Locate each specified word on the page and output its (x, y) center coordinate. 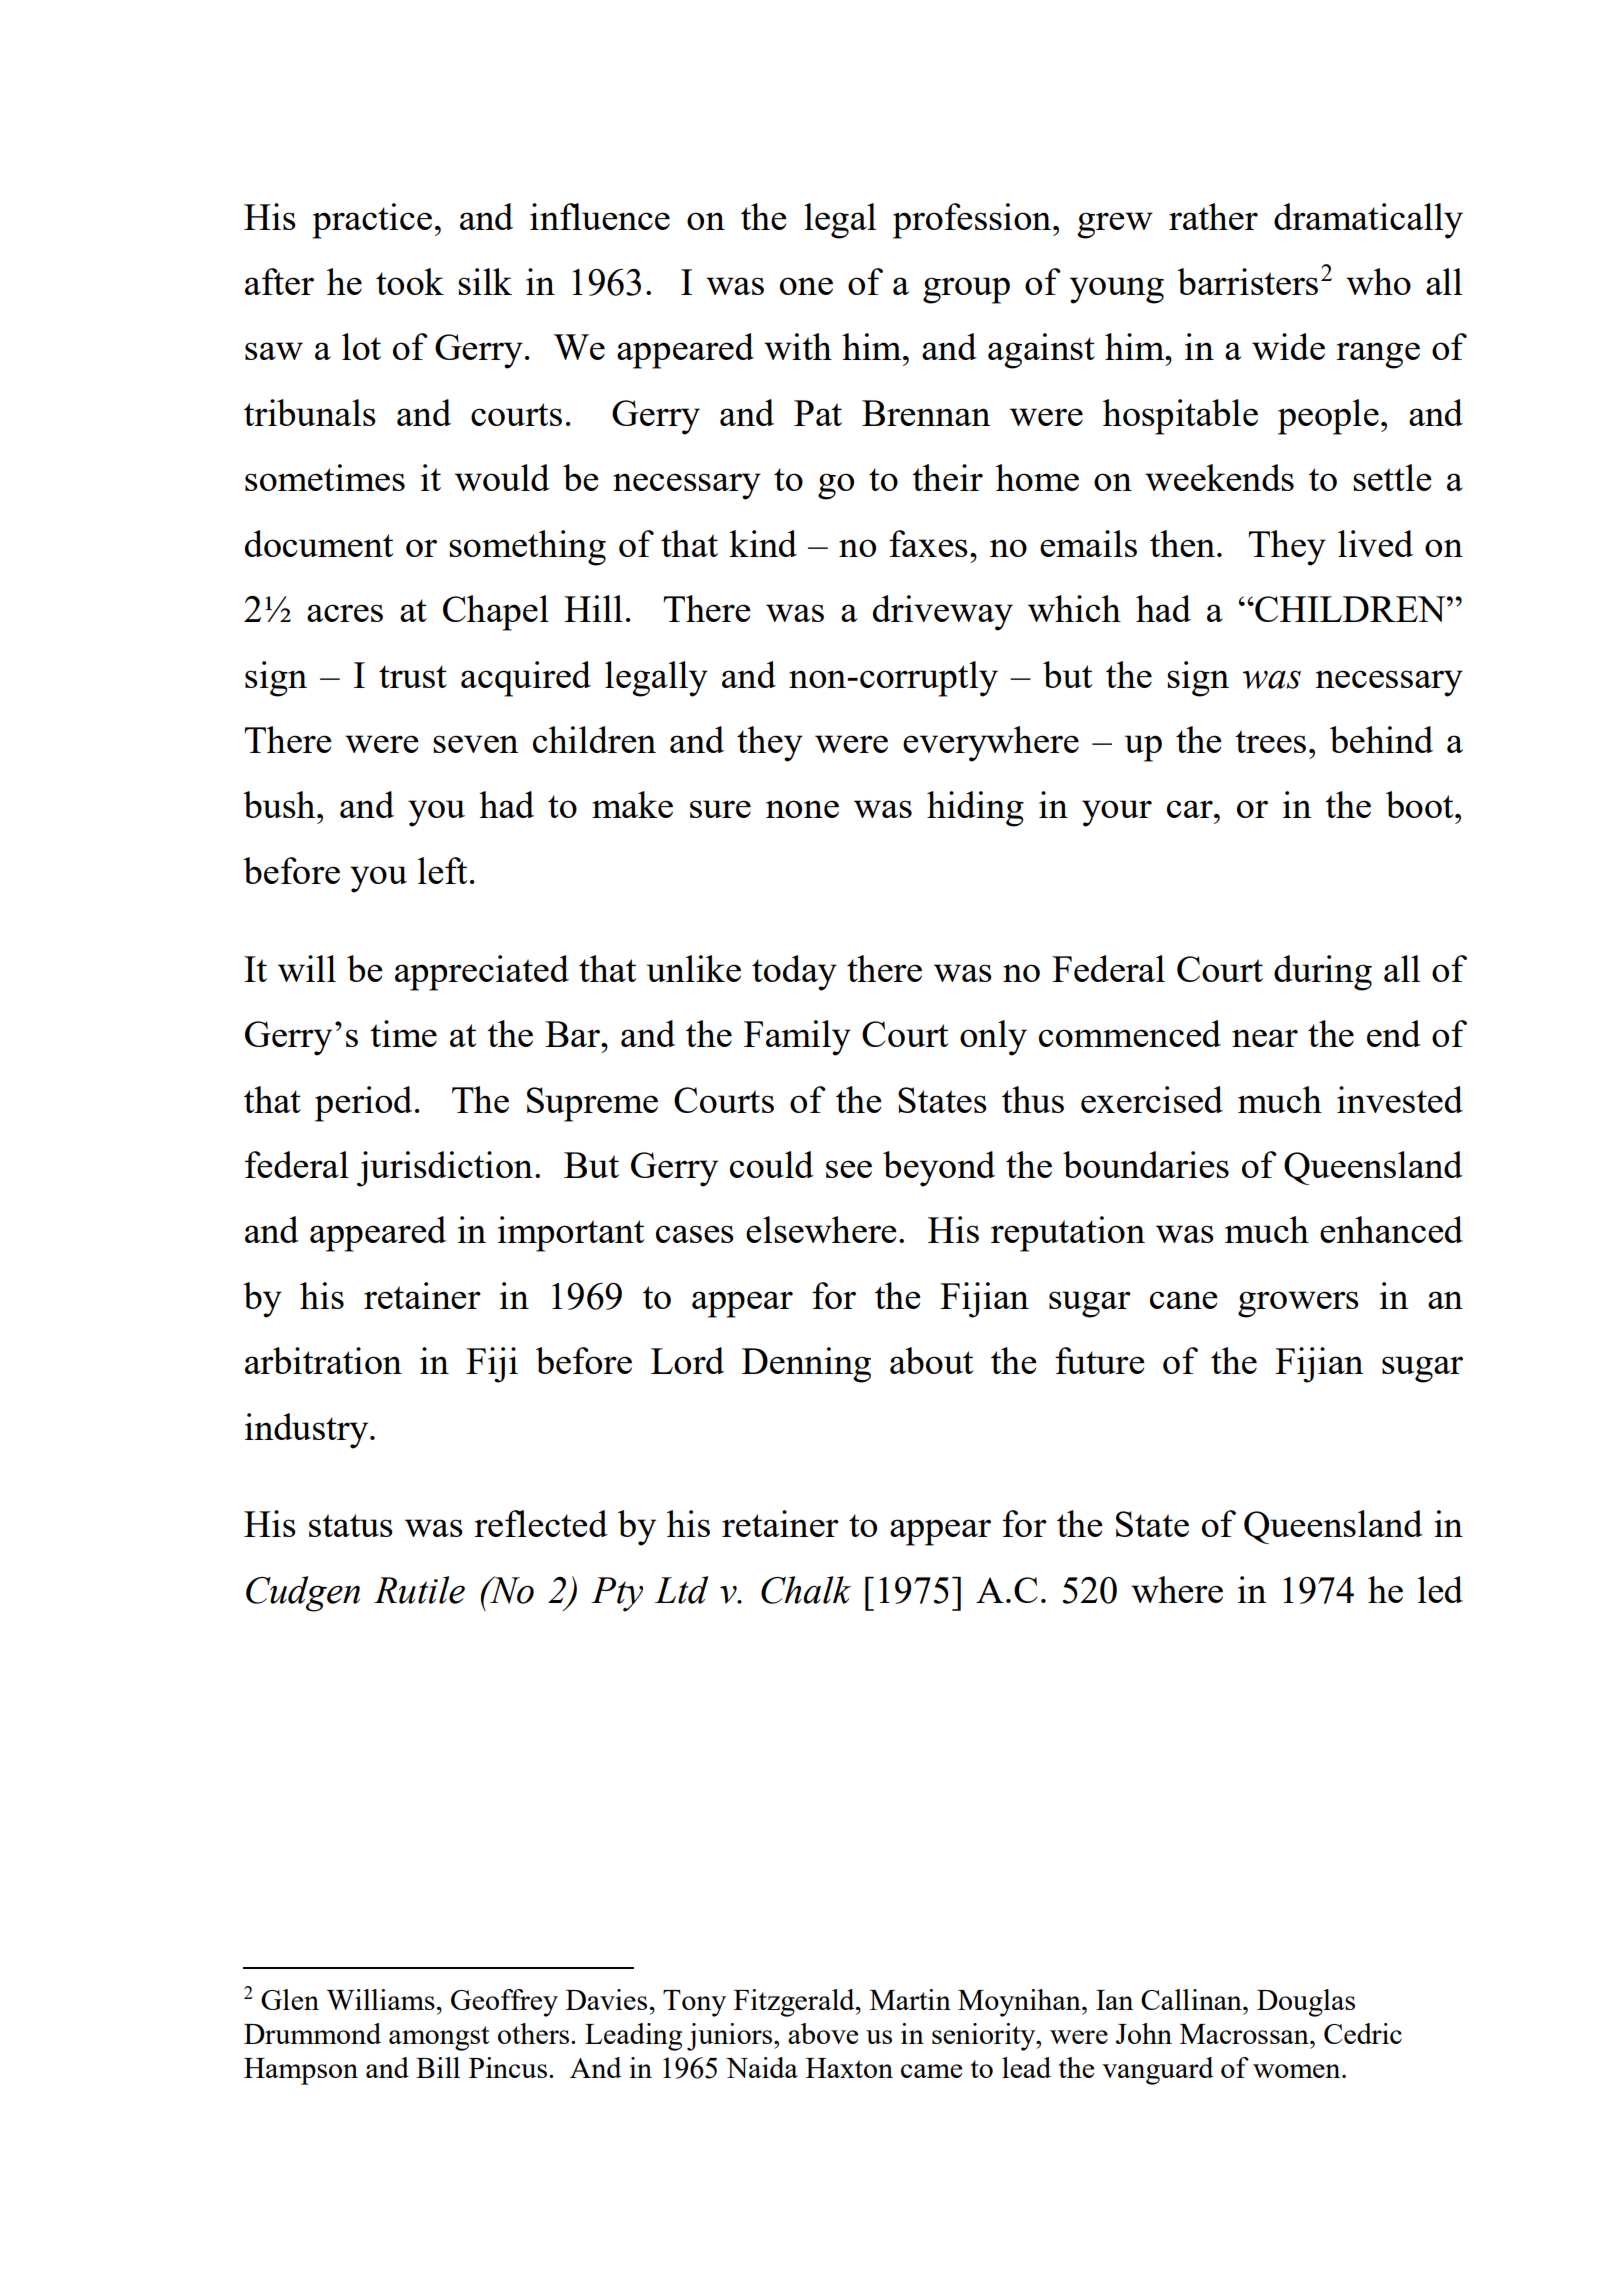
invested (1400, 1099)
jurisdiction (445, 1169)
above (823, 2033)
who (1378, 281)
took (410, 281)
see (849, 1169)
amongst (439, 2038)
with (798, 346)
